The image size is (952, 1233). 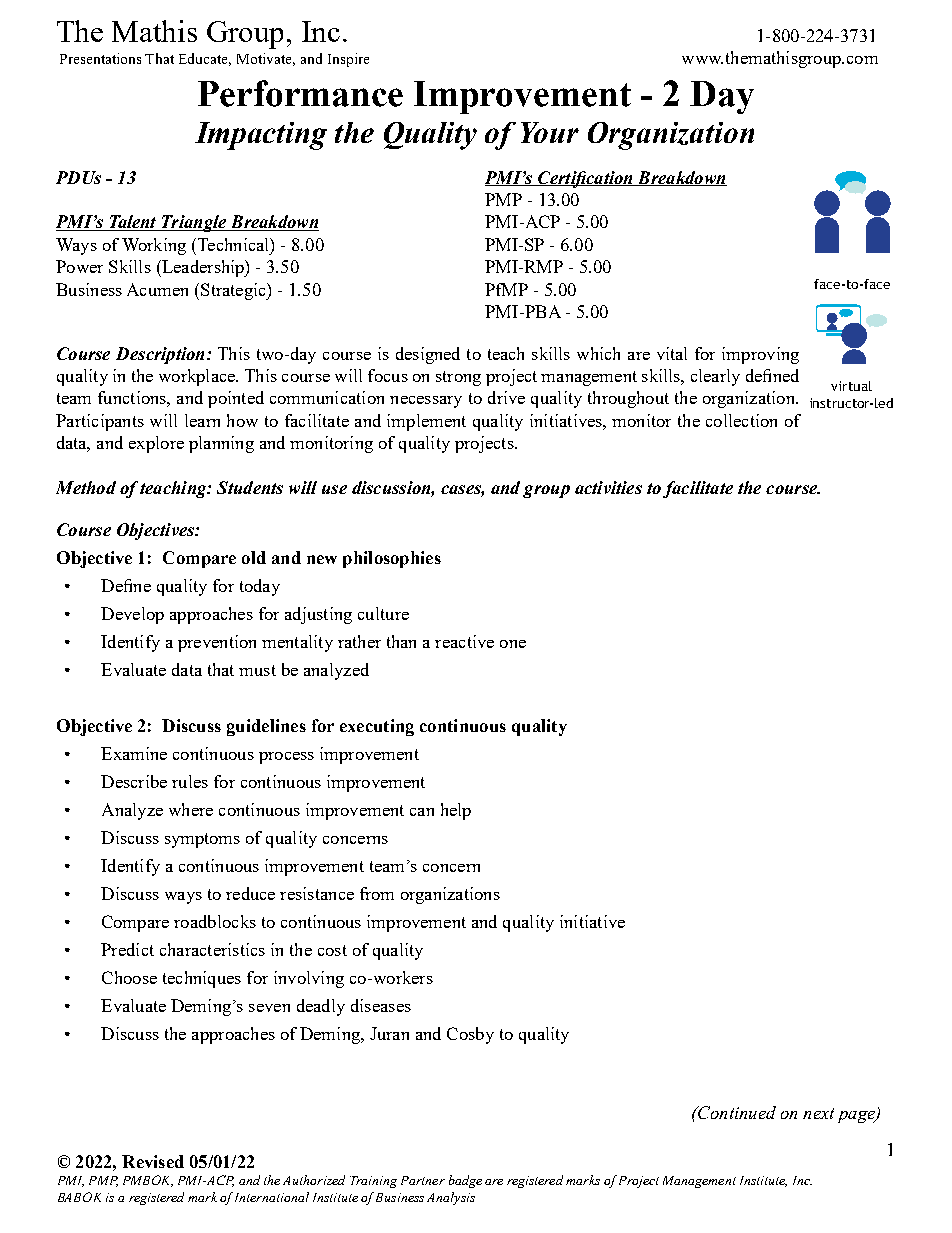 What do you see at coordinates (513, 644) in the image?
I see `one` at bounding box center [513, 644].
